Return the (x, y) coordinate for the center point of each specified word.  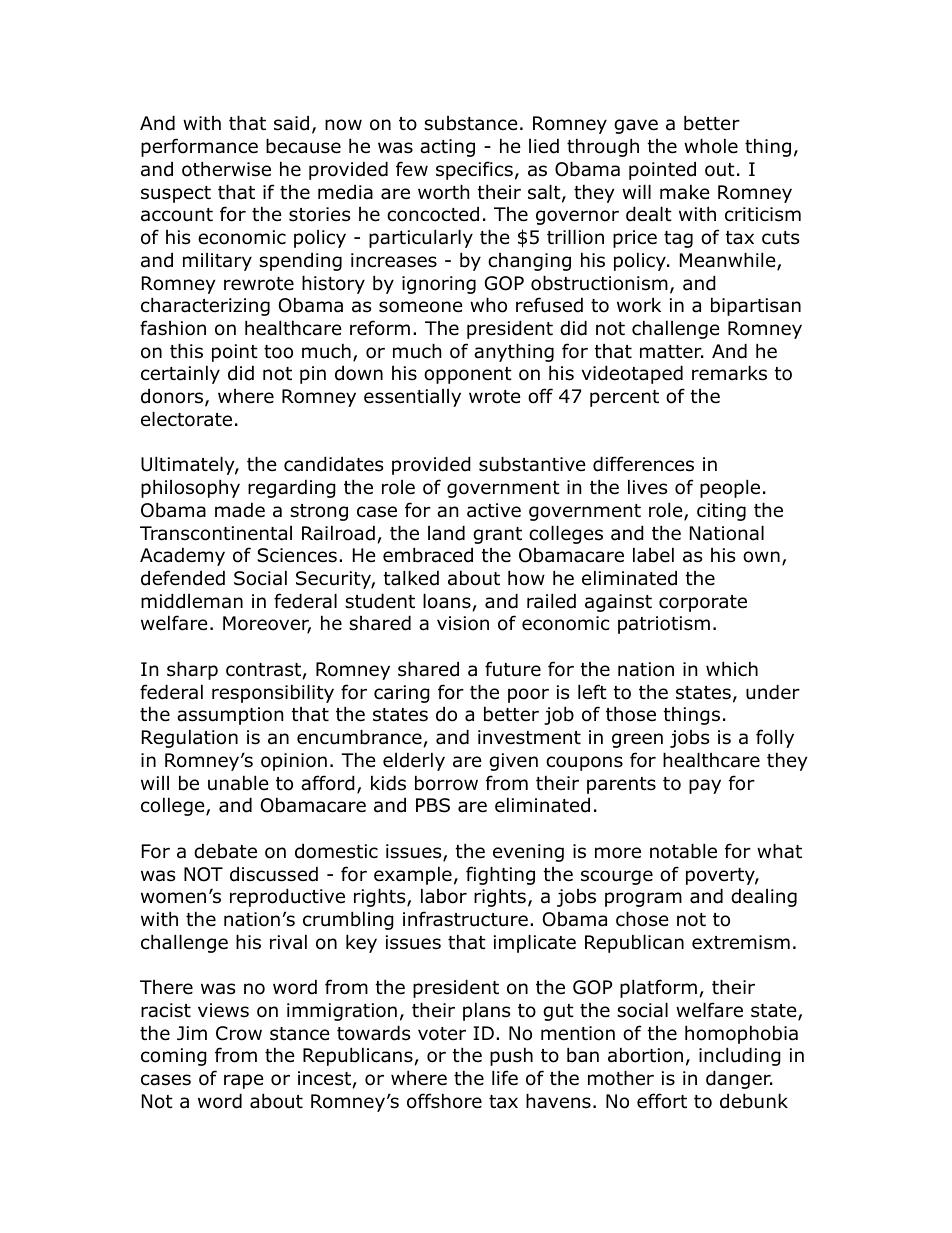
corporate (703, 603)
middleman (192, 601)
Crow (239, 1033)
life (505, 1078)
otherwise (226, 169)
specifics (474, 170)
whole (711, 146)
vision (463, 623)
